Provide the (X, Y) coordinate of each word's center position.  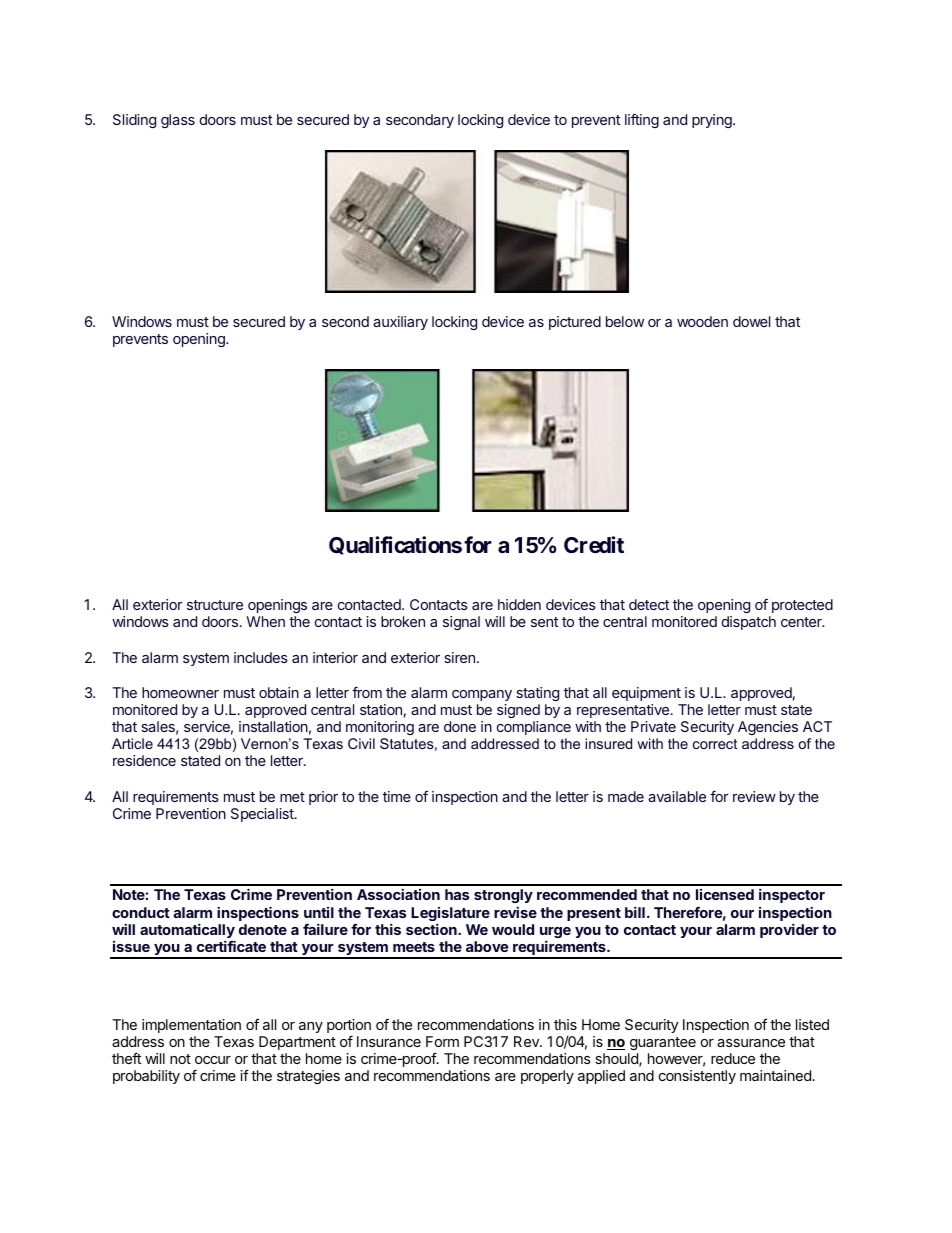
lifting (642, 121)
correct (715, 744)
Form (442, 1041)
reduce (733, 1058)
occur (213, 1060)
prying (713, 121)
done (460, 726)
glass (178, 121)
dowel (751, 321)
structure (215, 605)
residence (144, 760)
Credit (594, 544)
